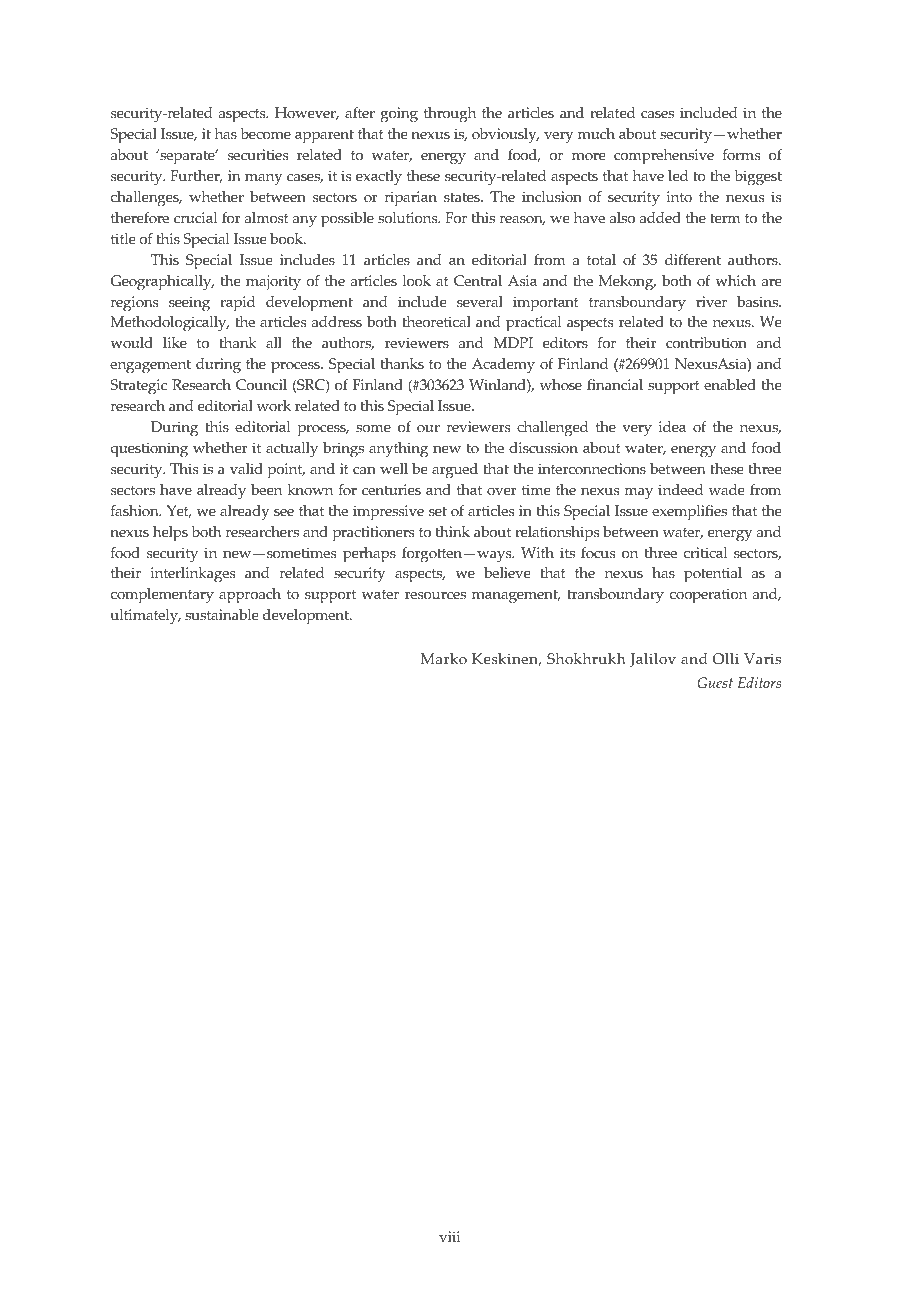  What do you see at coordinates (222, 615) in the screenshot?
I see `sustainable` at bounding box center [222, 615].
